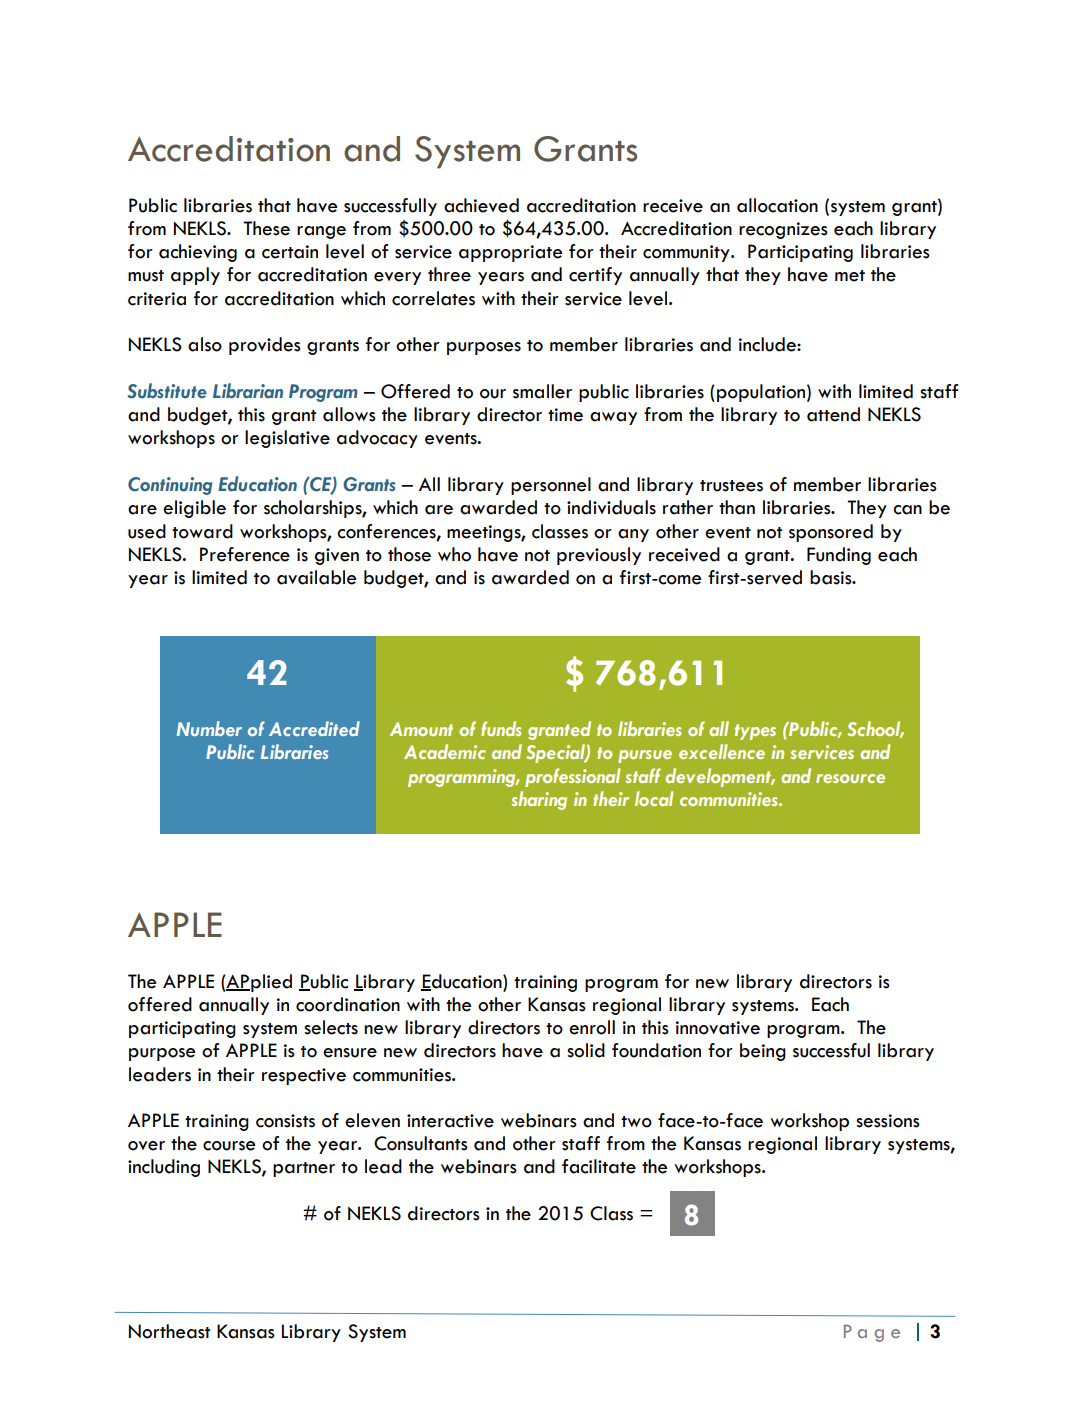 The width and height of the image is (1087, 1407). What do you see at coordinates (511, 253) in the image?
I see `appropriate` at bounding box center [511, 253].
